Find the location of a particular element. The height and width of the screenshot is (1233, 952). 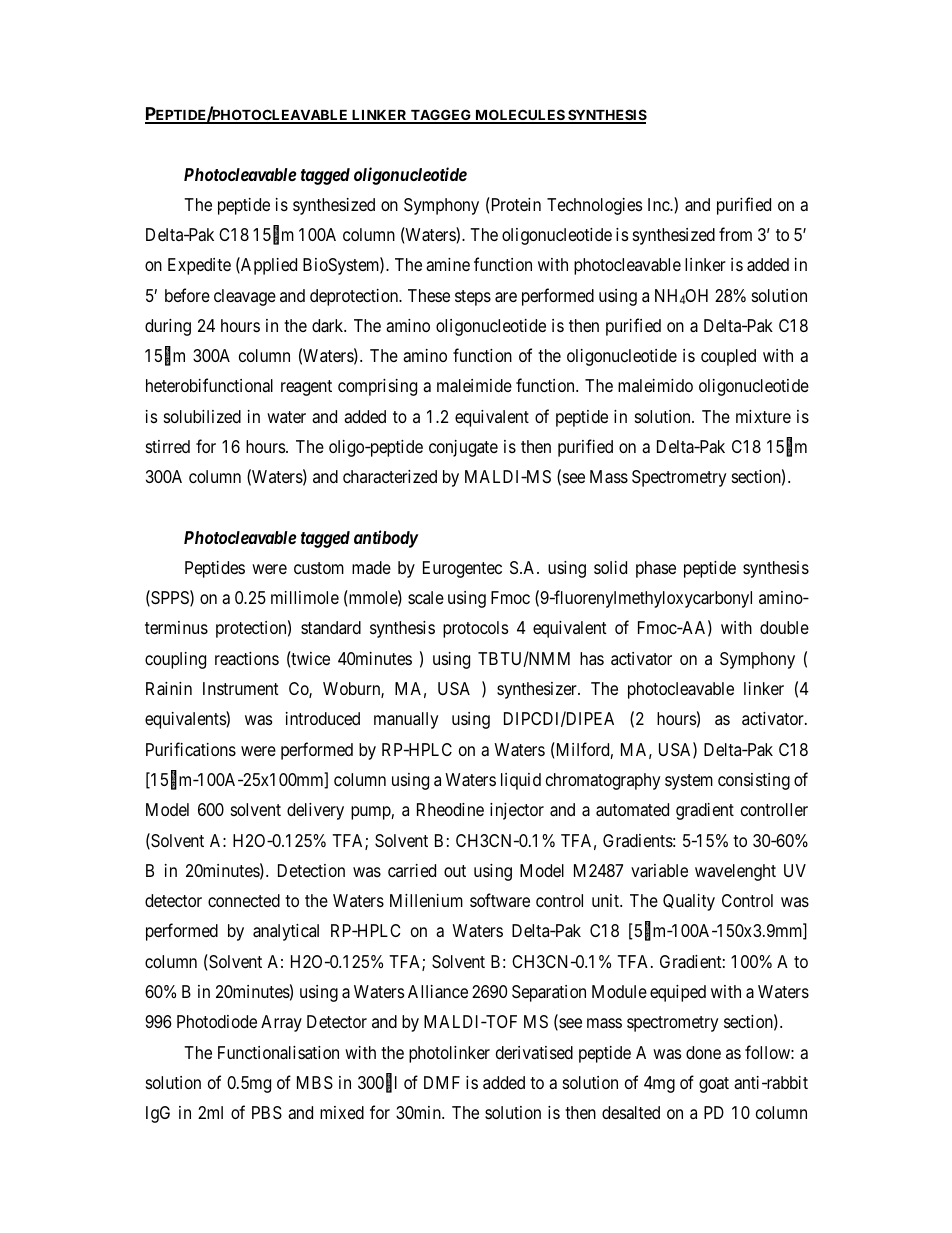

Expedite is located at coordinates (199, 266).
